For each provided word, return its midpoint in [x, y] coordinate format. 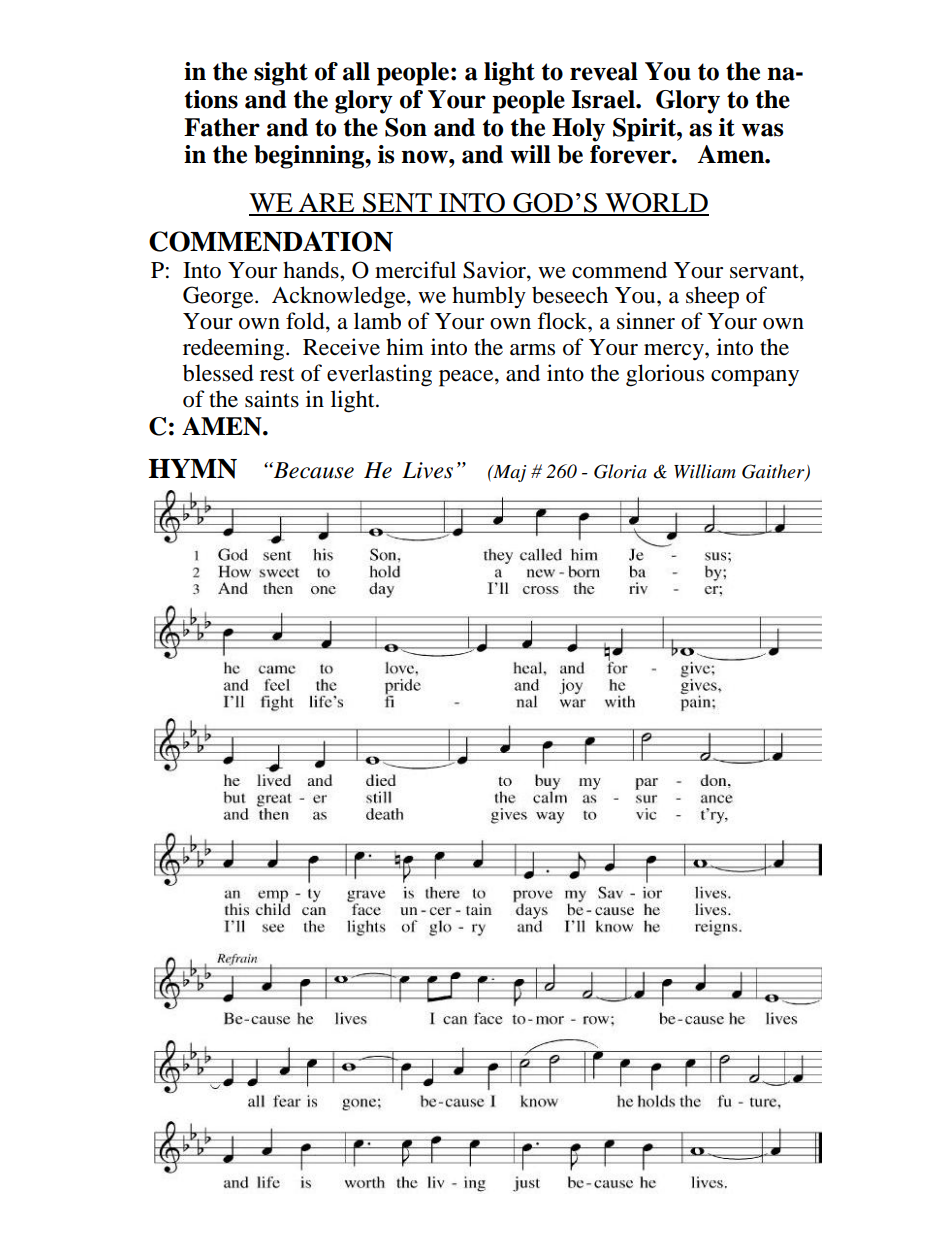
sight [281, 74]
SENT [397, 204]
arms [532, 350]
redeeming [233, 349]
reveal [604, 71]
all [356, 71]
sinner [646, 321]
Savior [495, 270]
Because [313, 470]
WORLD [656, 204]
